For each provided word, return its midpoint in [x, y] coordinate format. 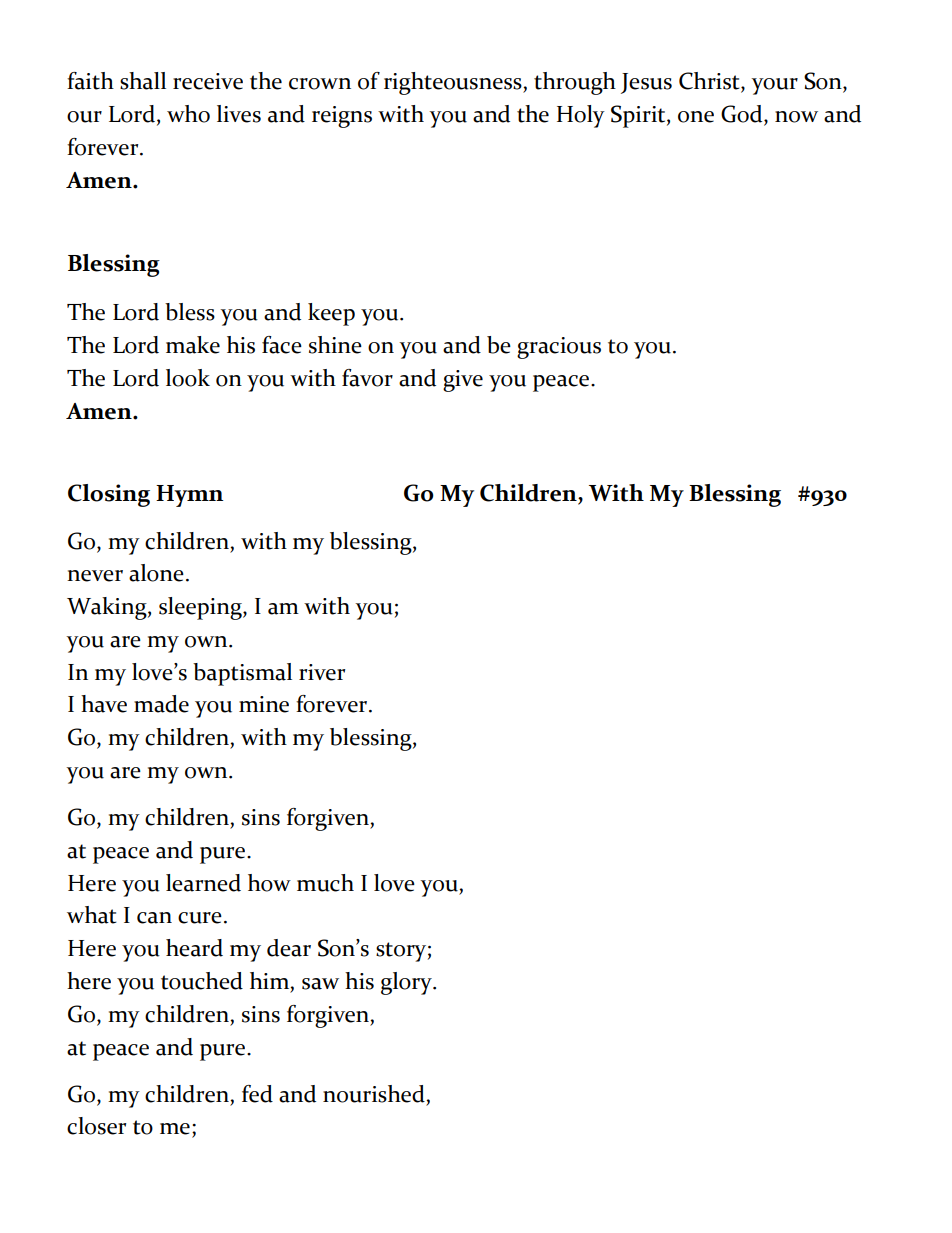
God [743, 115]
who [188, 114]
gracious [559, 348]
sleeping [201, 608]
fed [257, 1094]
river [322, 672]
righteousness [454, 83]
